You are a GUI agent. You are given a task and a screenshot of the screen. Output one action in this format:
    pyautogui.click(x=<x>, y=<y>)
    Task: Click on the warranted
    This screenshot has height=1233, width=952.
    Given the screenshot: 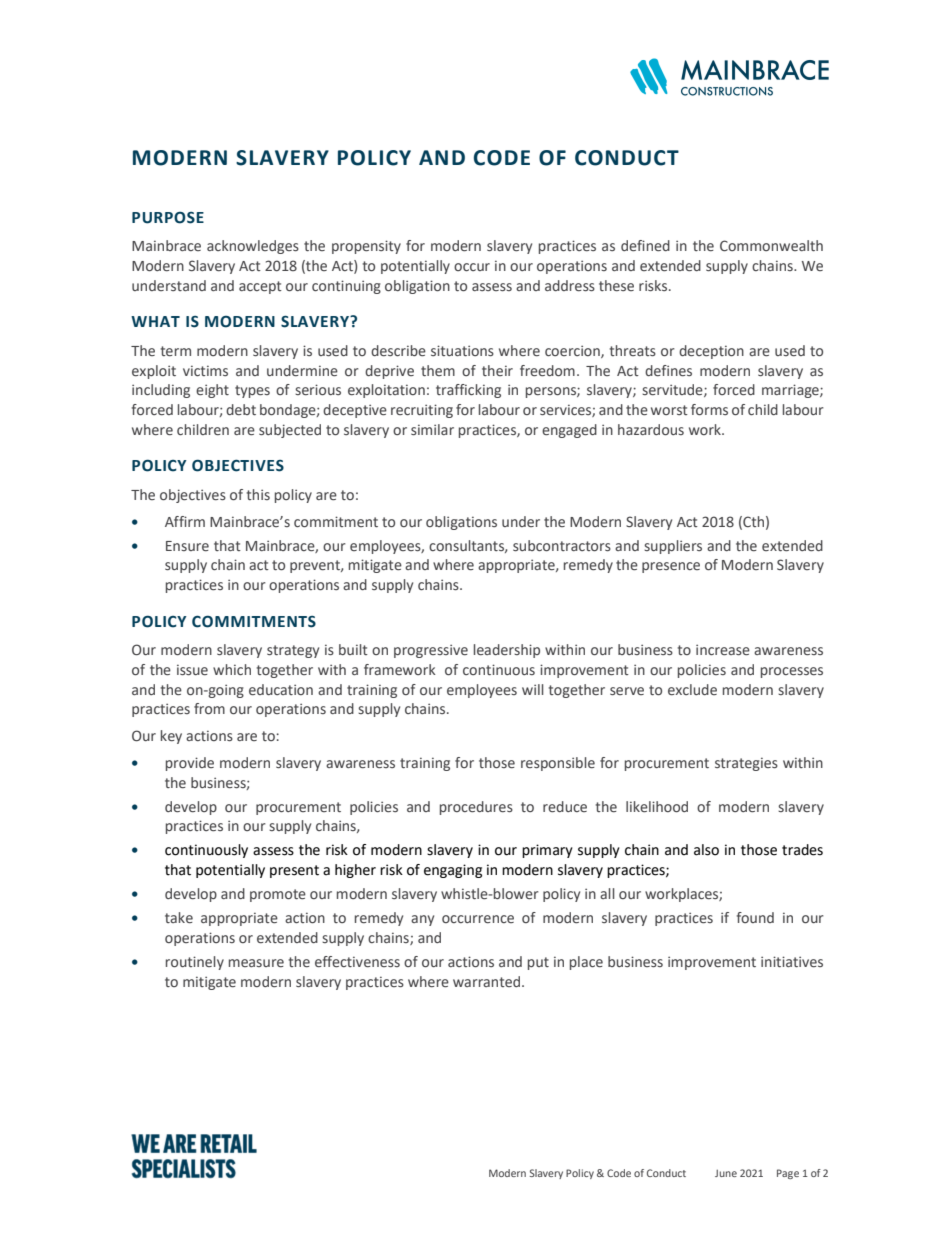 What is the action you would take?
    pyautogui.click(x=488, y=981)
